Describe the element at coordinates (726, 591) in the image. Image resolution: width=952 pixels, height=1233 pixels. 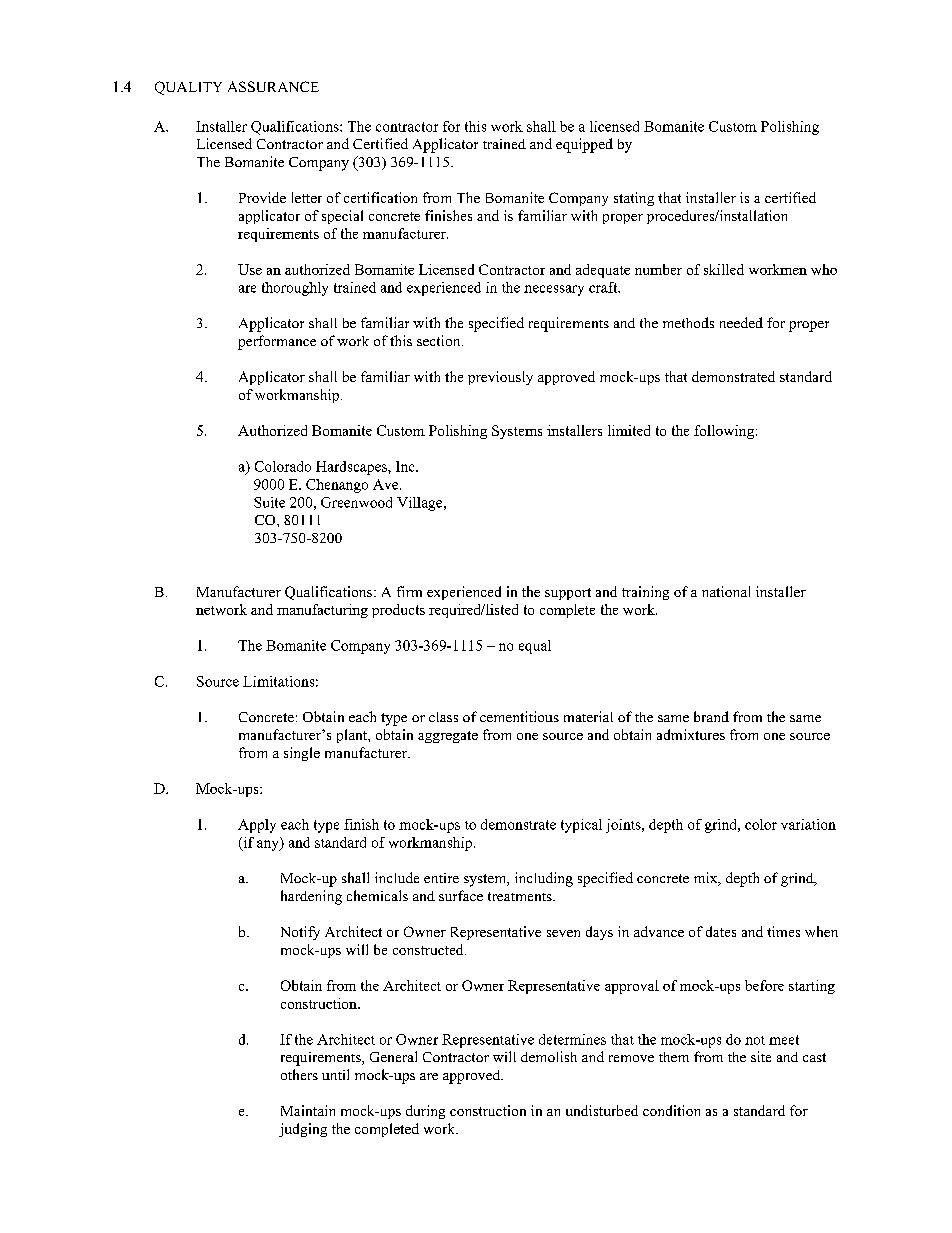
I see `national` at that location.
